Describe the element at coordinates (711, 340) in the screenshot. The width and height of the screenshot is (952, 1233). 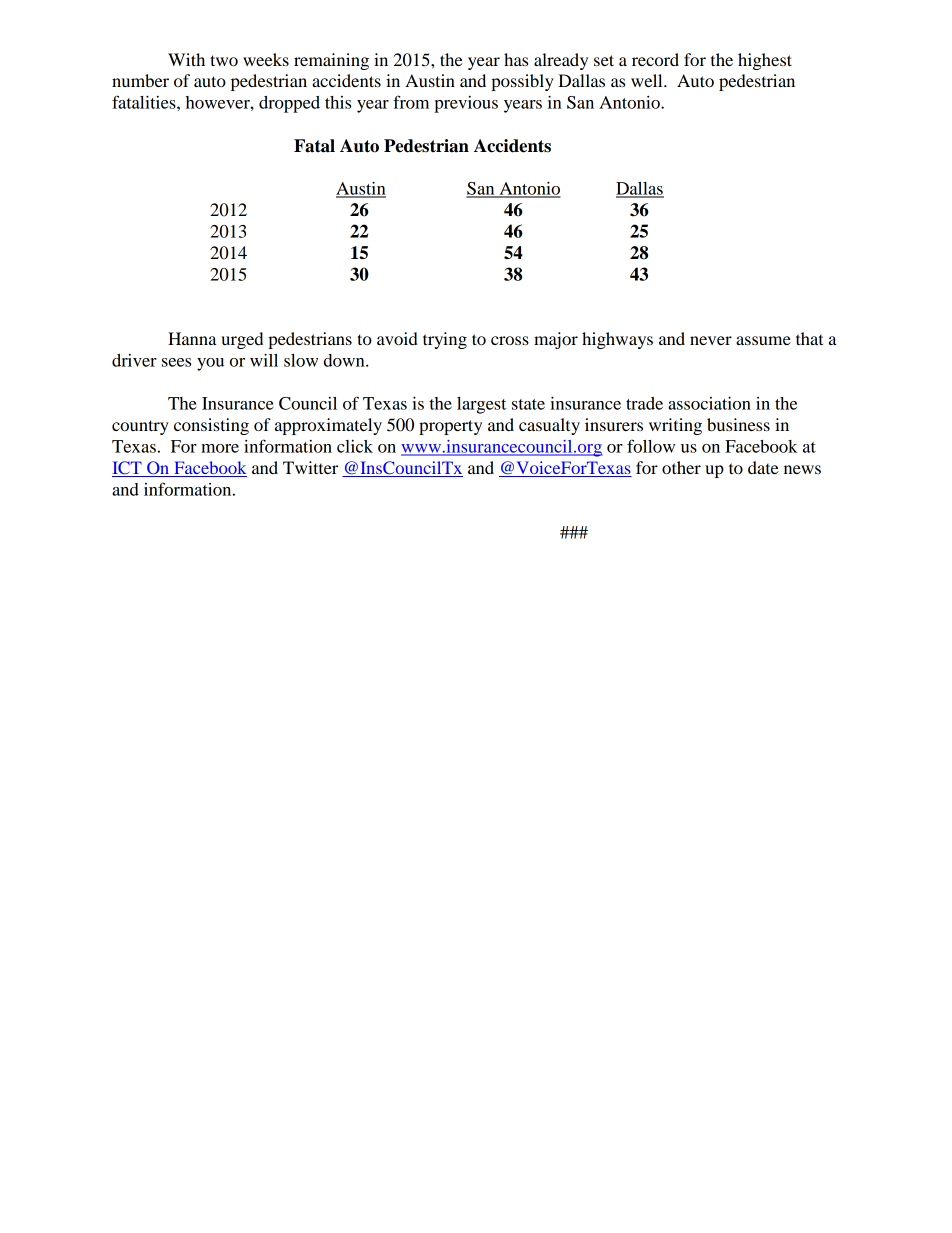
I see `never` at that location.
